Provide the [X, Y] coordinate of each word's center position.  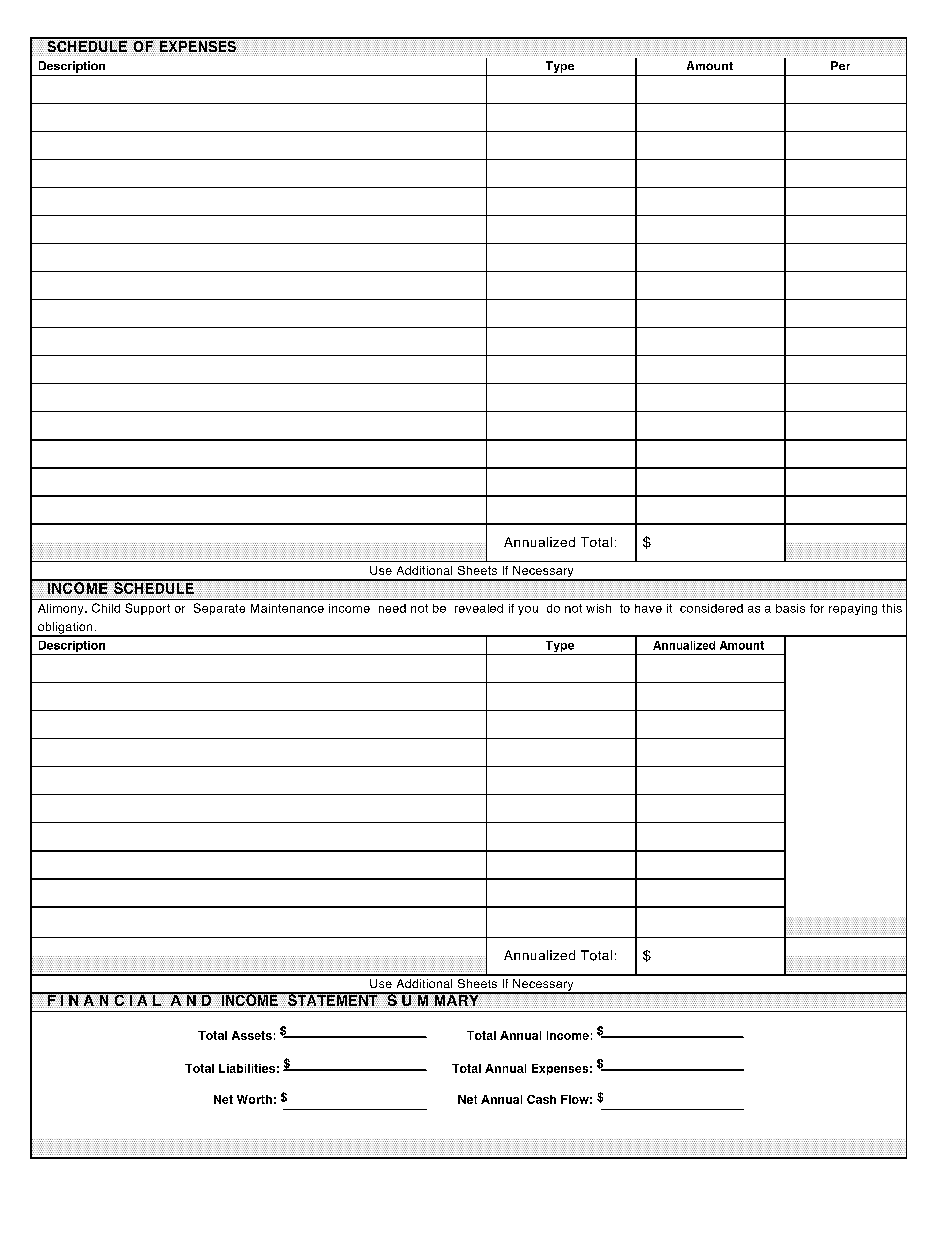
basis [790, 608]
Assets [252, 1035]
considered [711, 608]
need [392, 608]
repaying [853, 609]
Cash [541, 1099]
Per [840, 65]
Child [106, 608]
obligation [65, 629]
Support [147, 609]
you [528, 610]
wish [598, 608]
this [892, 608]
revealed [479, 608]
